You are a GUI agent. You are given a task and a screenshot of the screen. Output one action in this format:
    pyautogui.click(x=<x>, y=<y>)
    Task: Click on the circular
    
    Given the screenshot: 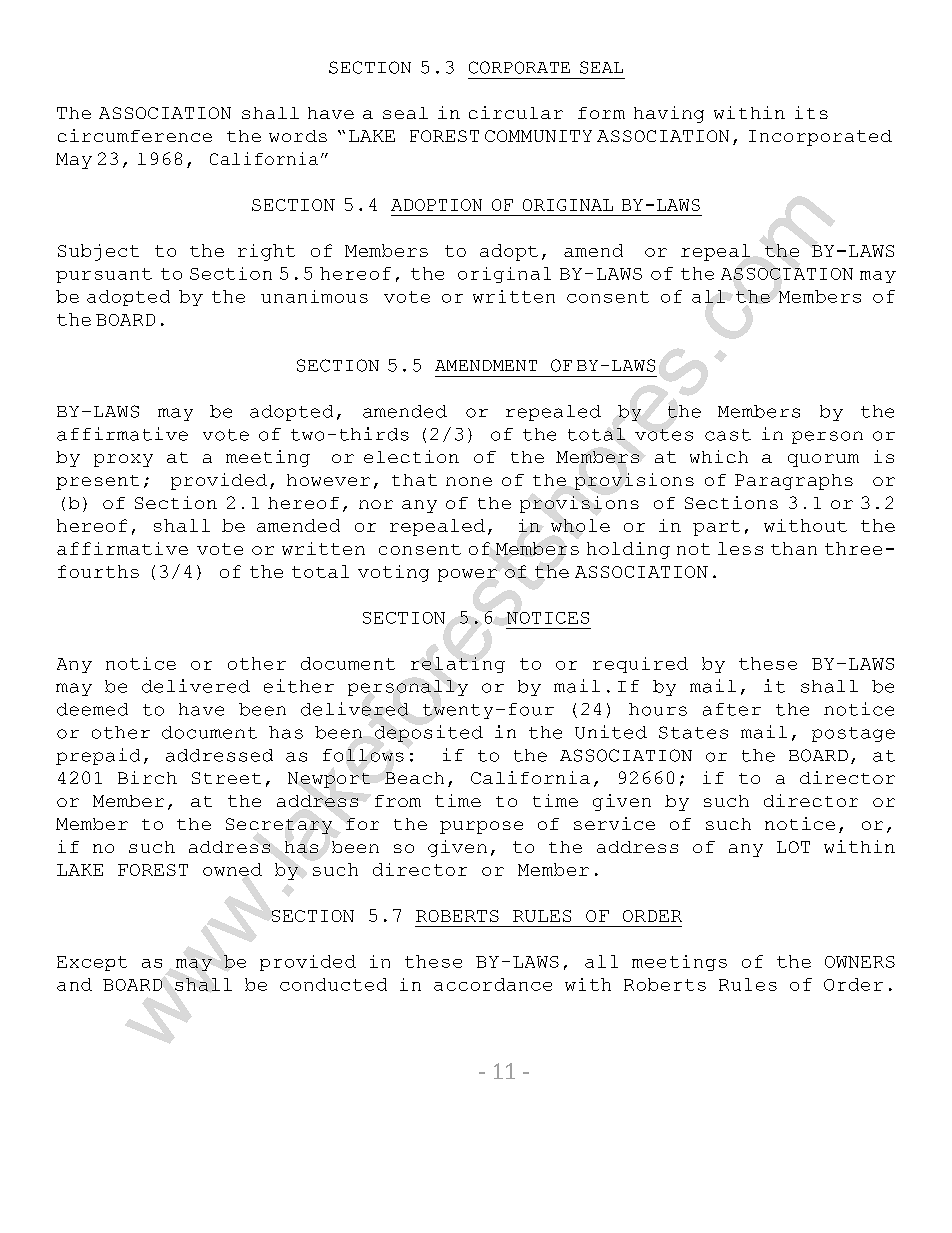 What is the action you would take?
    pyautogui.click(x=516, y=112)
